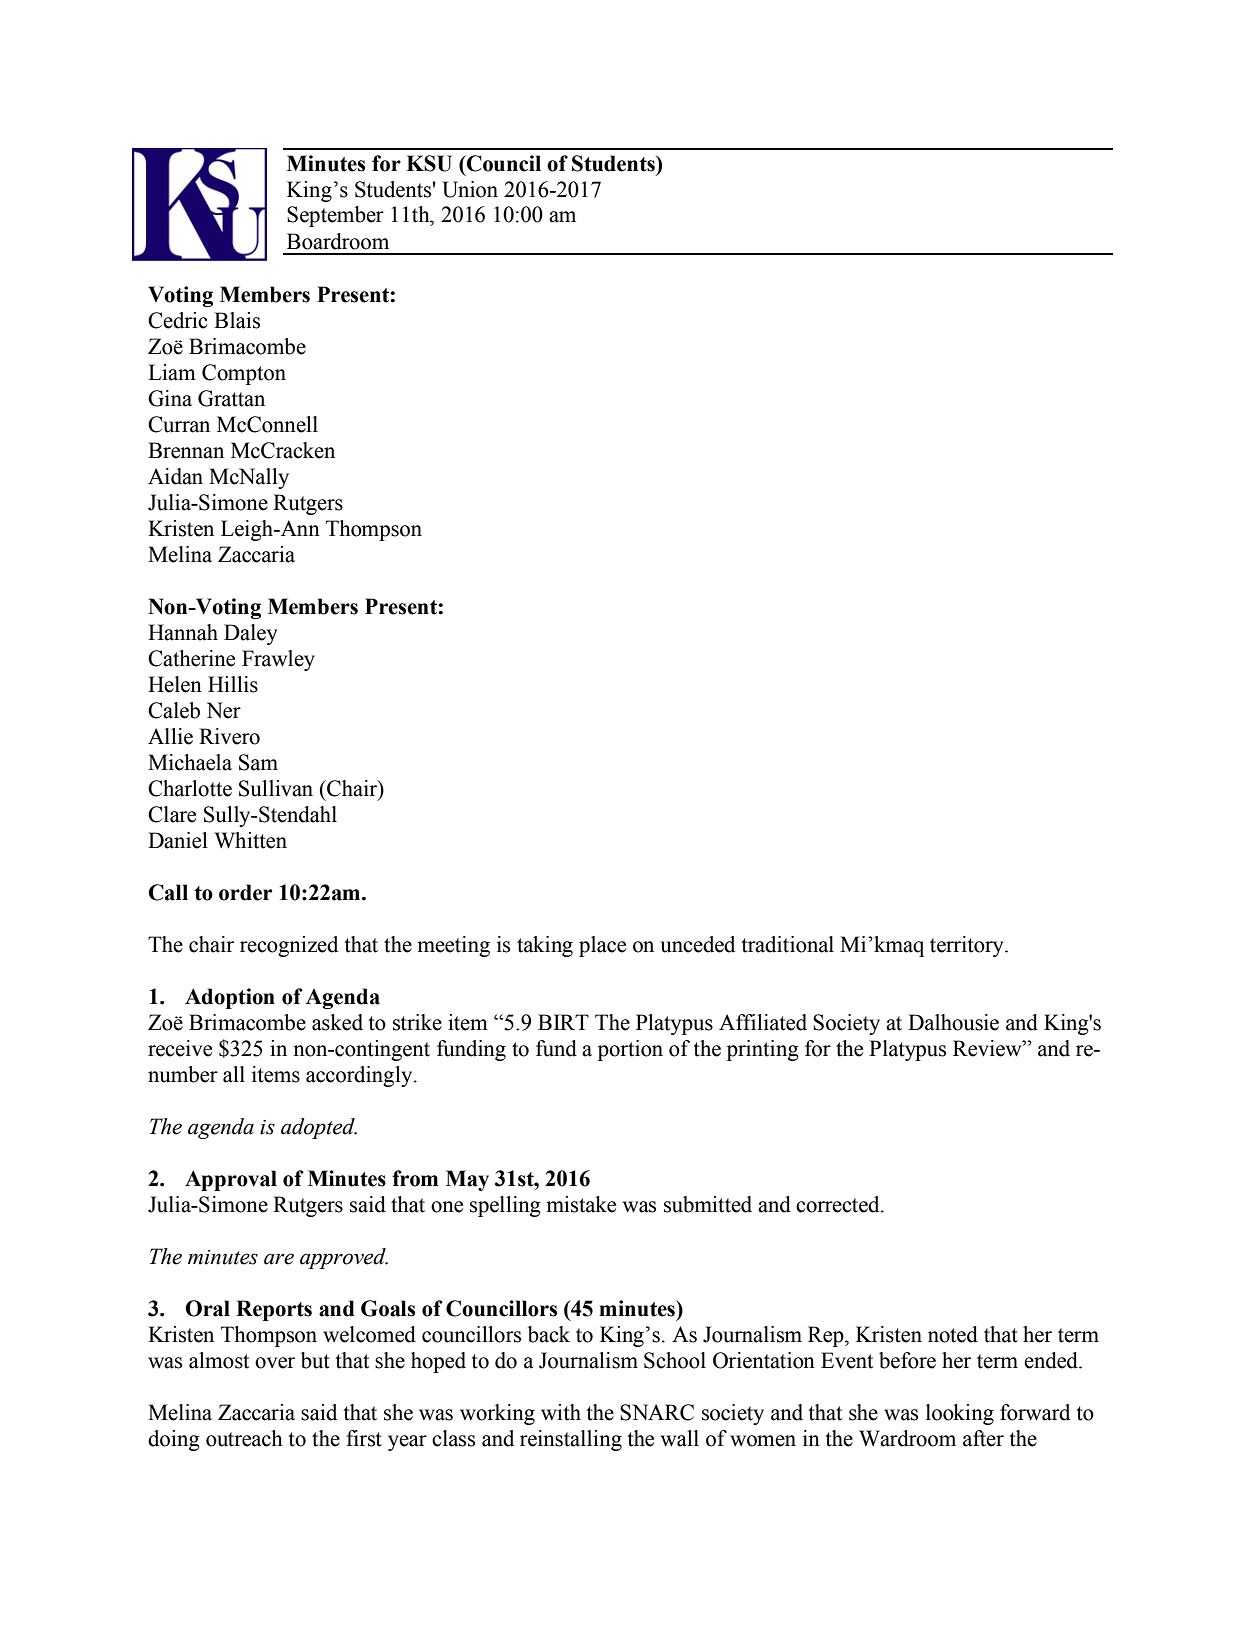  Describe the element at coordinates (470, 189) in the image. I see `Union` at that location.
